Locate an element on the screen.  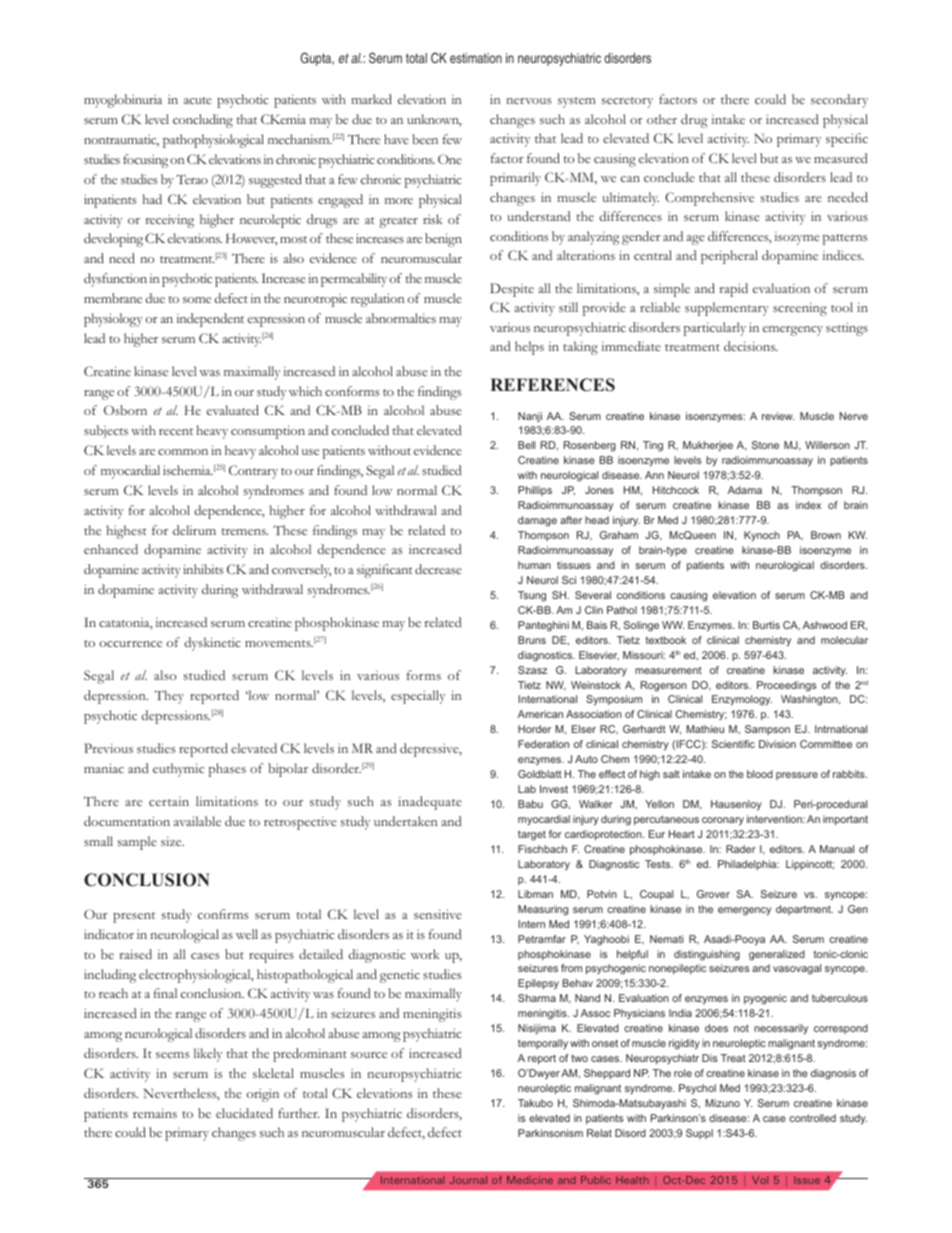
confirms is located at coordinates (223, 914).
